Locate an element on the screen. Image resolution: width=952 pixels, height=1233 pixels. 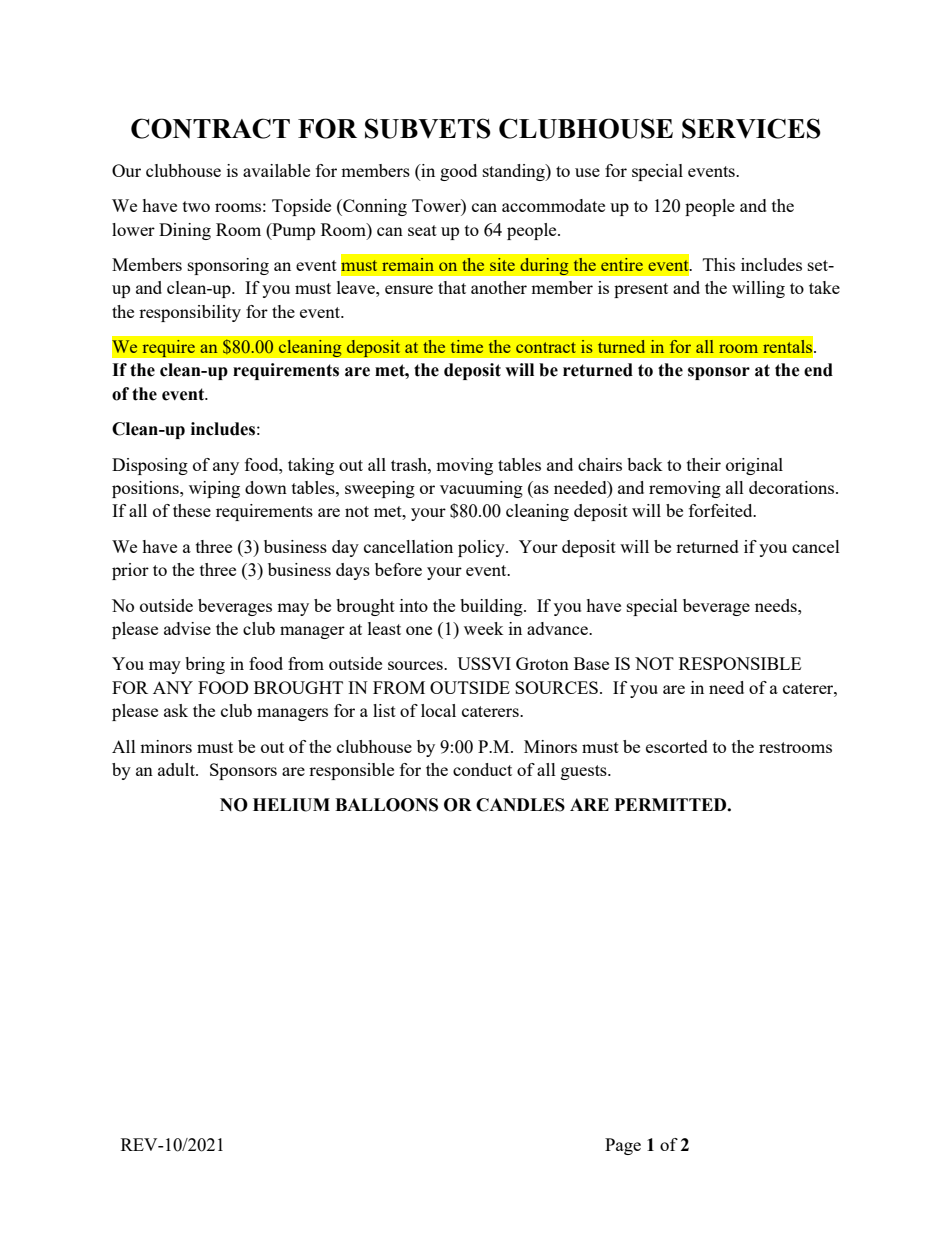
end is located at coordinates (818, 370).
